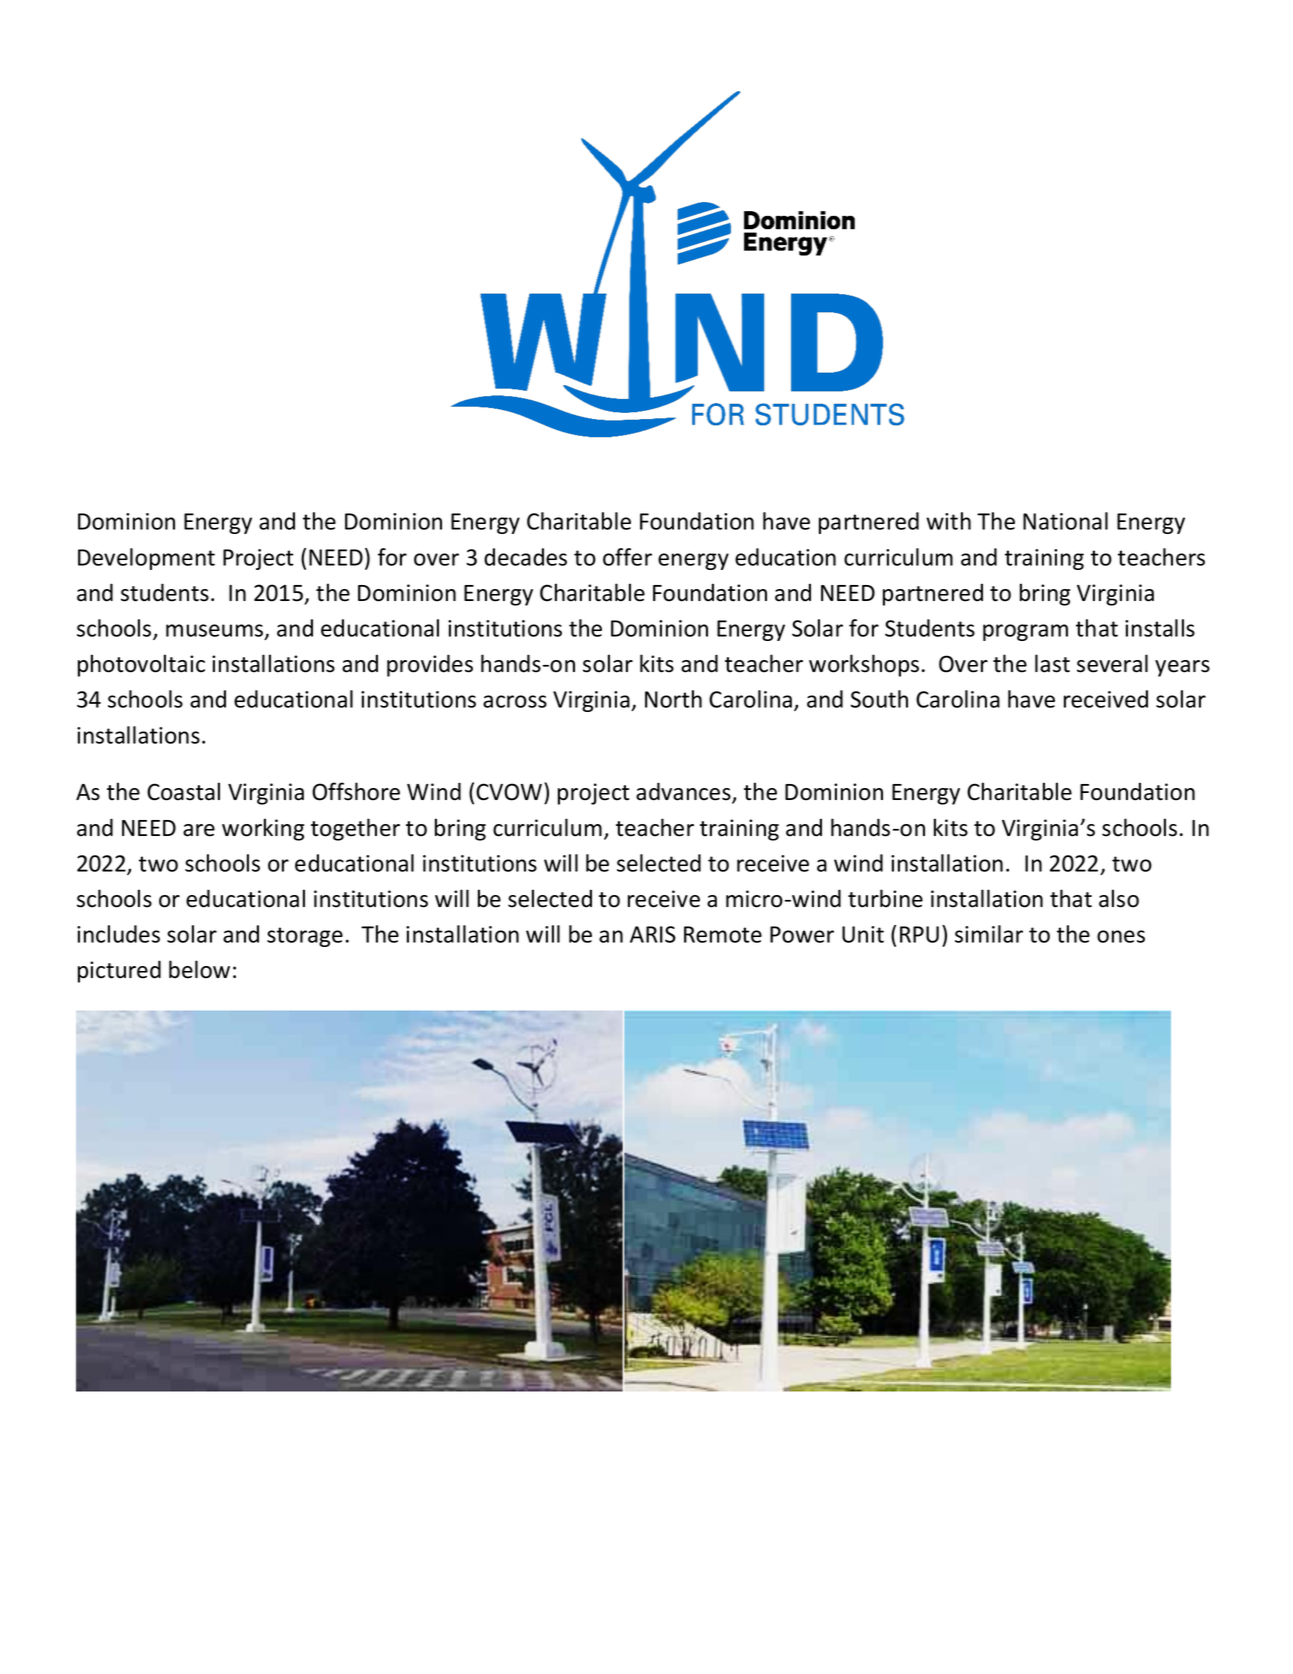 Image resolution: width=1293 pixels, height=1674 pixels. Describe the element at coordinates (1119, 898) in the screenshot. I see `also` at that location.
